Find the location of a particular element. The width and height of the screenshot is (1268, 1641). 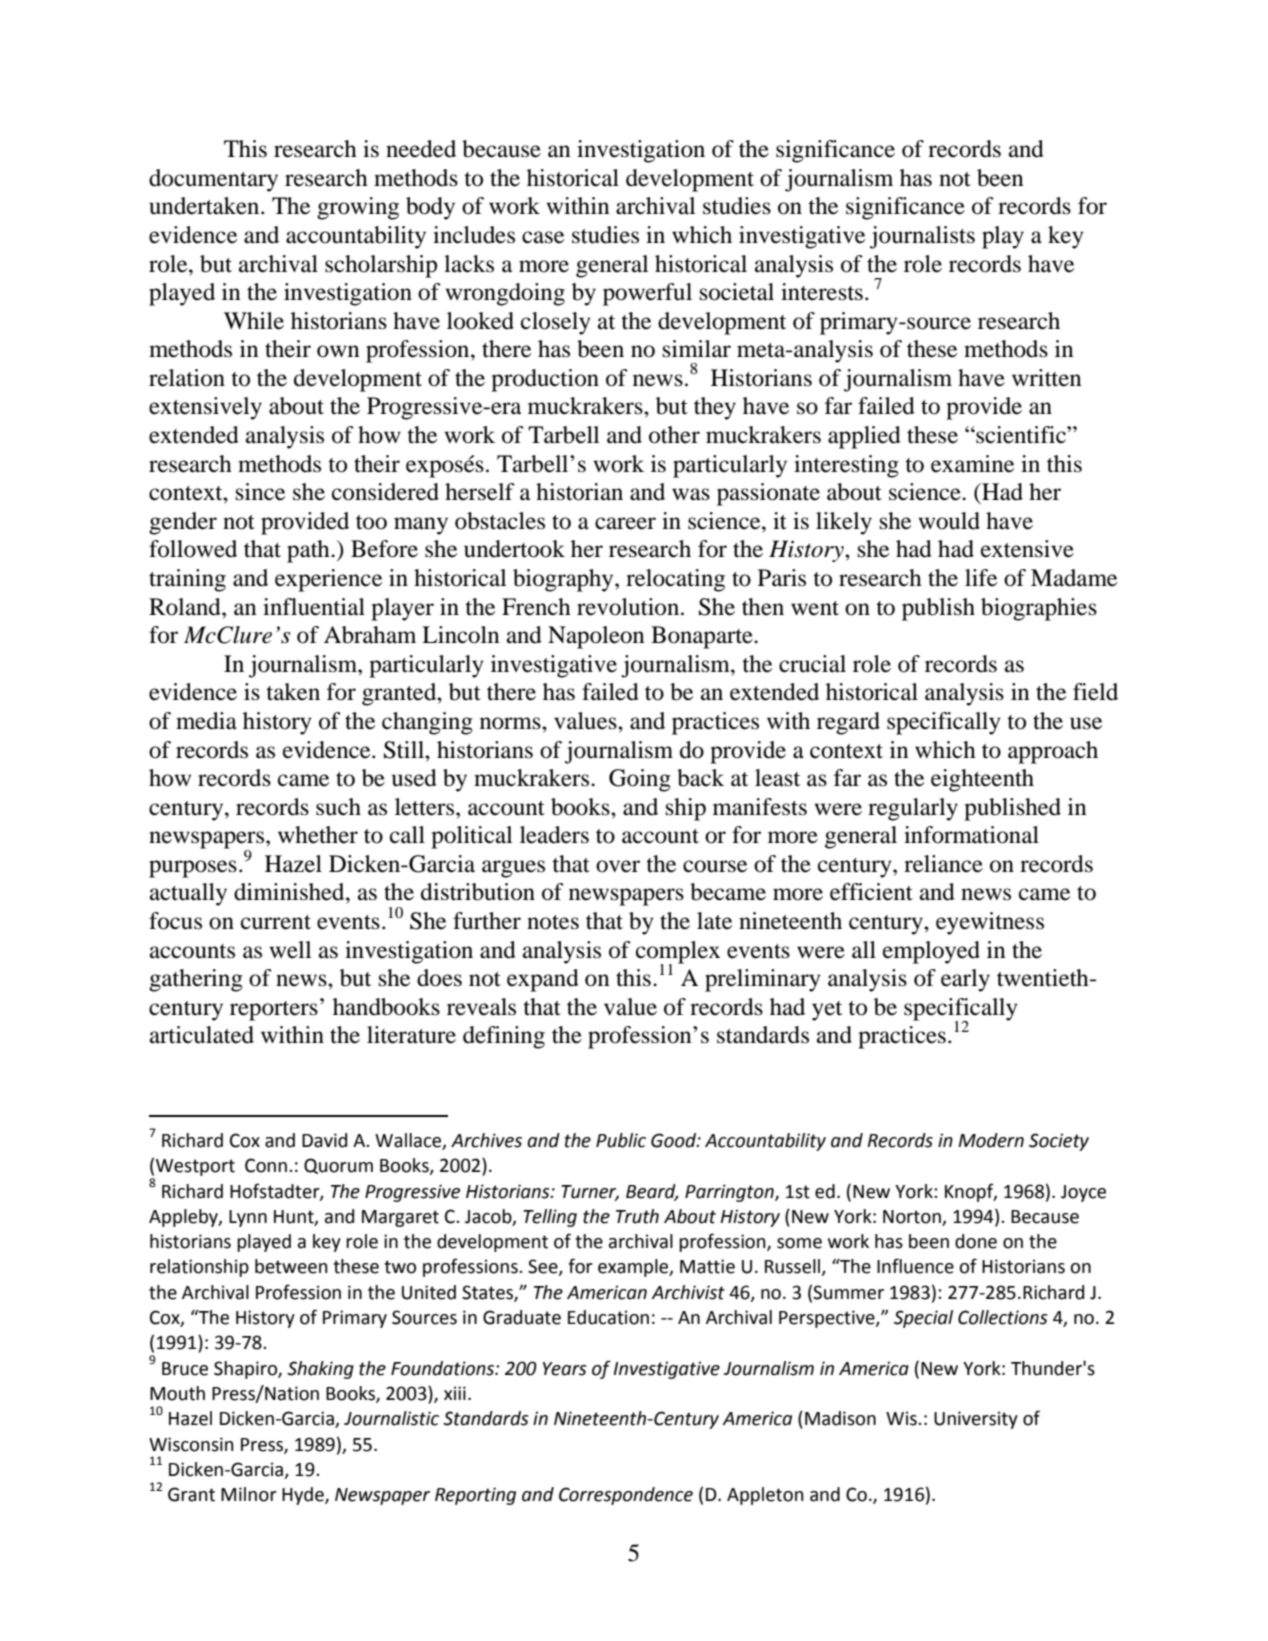

life is located at coordinates (981, 578).
